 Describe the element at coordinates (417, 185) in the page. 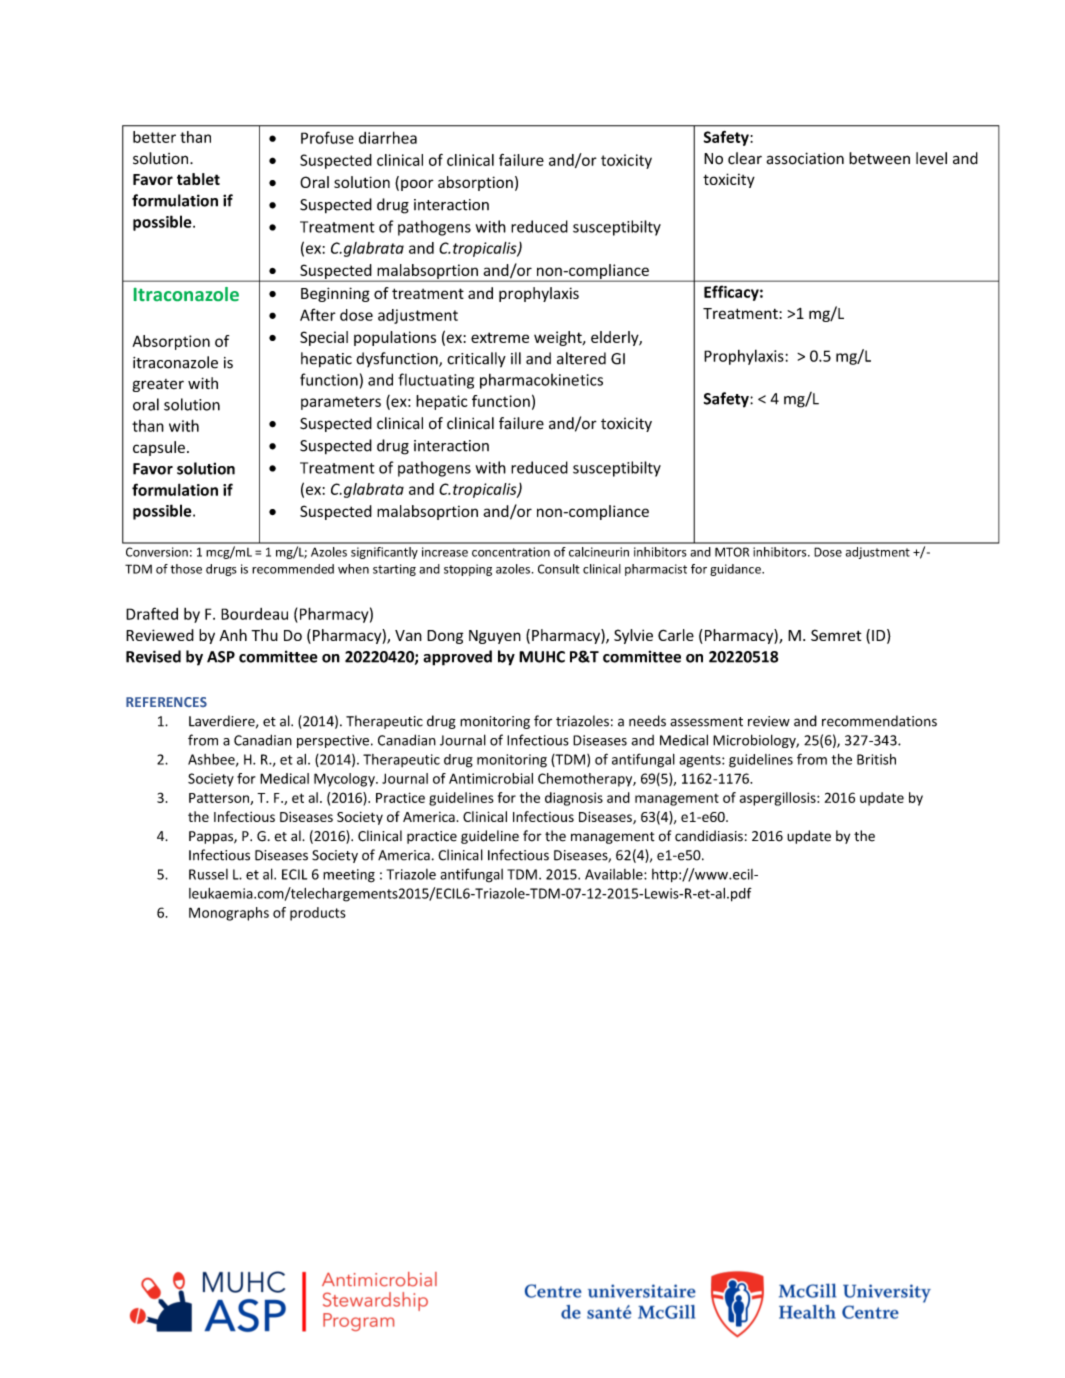

I see `poor` at that location.
